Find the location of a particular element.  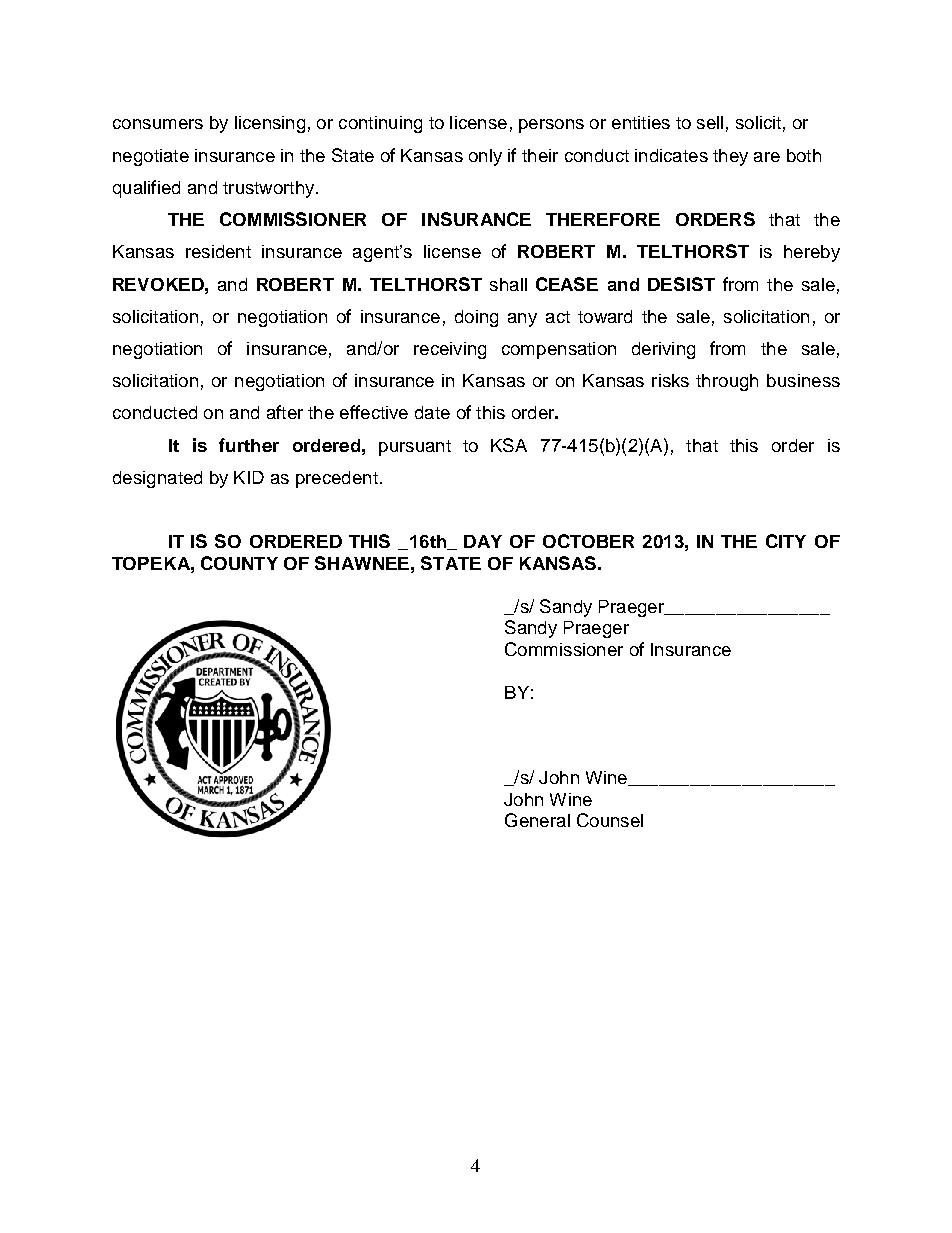

CITY is located at coordinates (786, 541).
